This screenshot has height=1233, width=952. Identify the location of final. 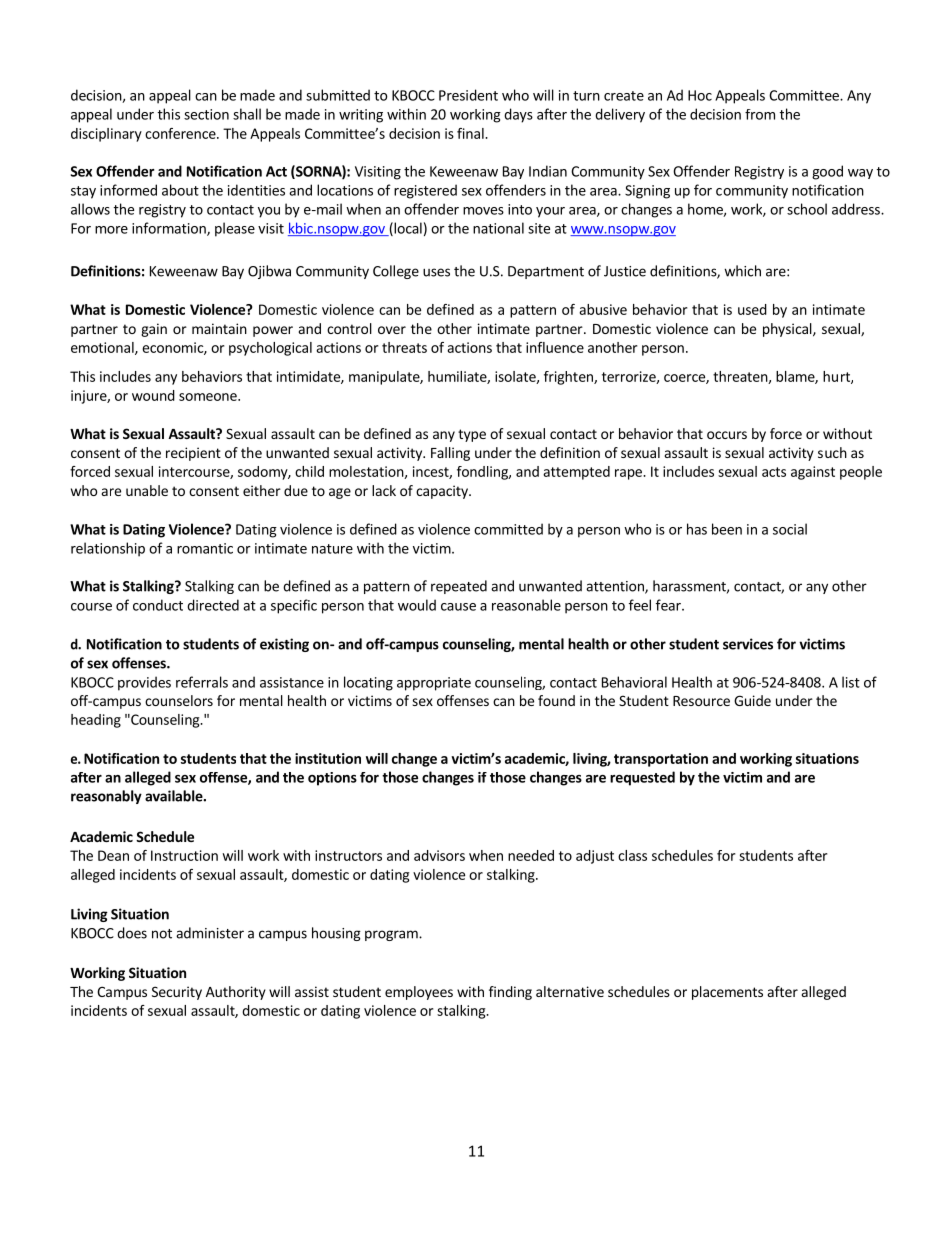
(471, 133).
